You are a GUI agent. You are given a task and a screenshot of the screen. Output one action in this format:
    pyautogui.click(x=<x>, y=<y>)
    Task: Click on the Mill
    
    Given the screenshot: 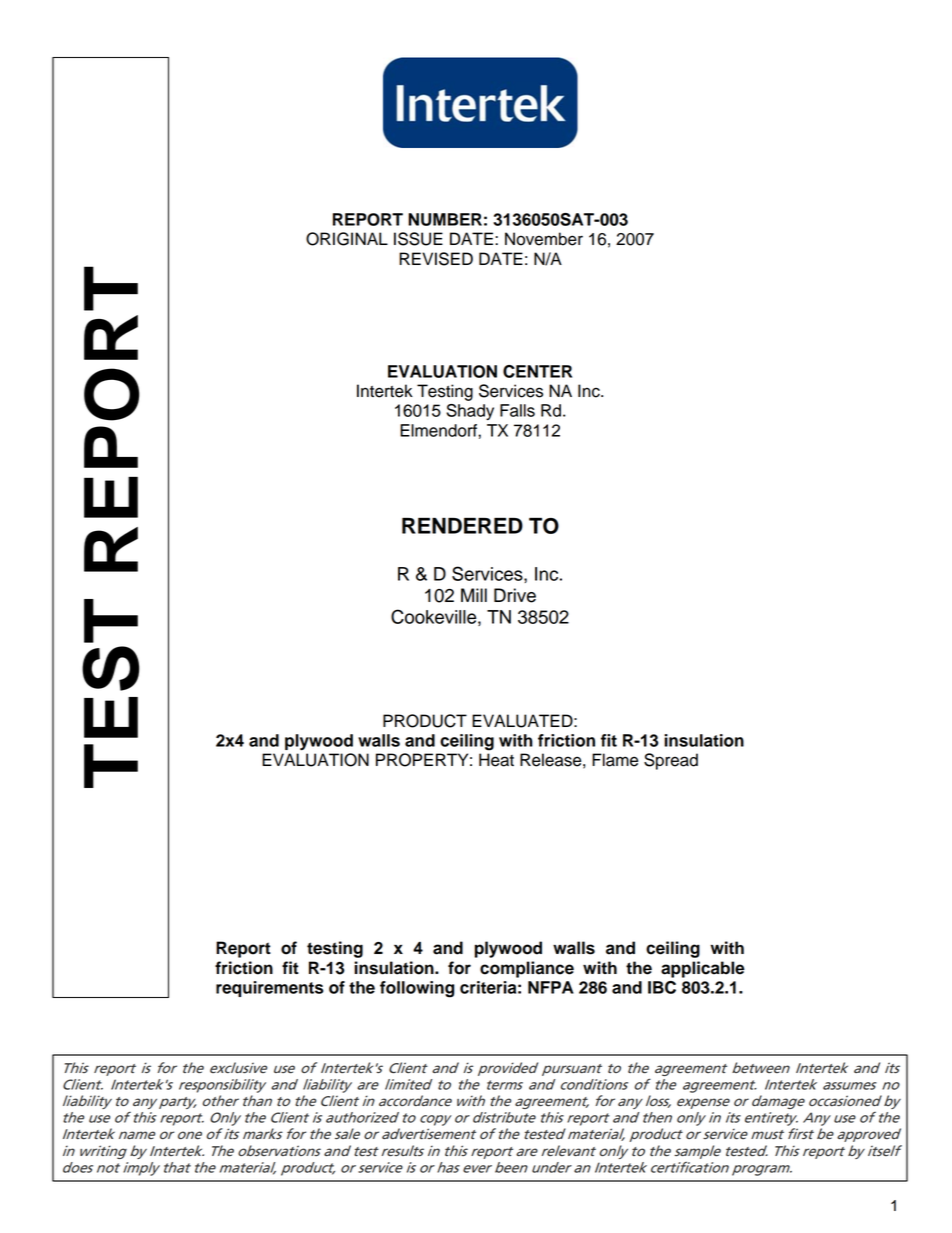 What is the action you would take?
    pyautogui.click(x=474, y=595)
